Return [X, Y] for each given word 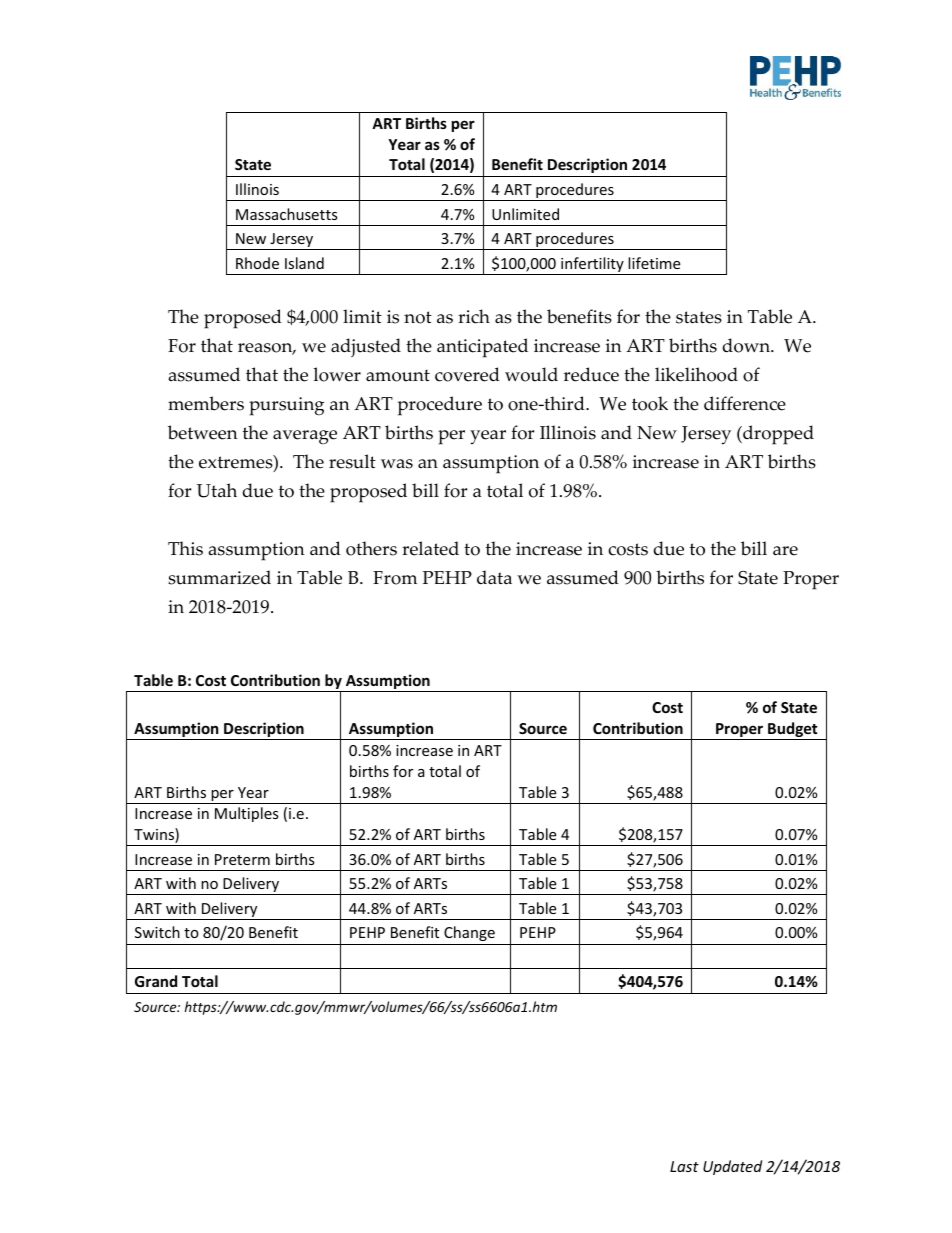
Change [469, 933]
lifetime [654, 263]
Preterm [242, 859]
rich [474, 316]
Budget [793, 731]
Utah [217, 490]
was [397, 464]
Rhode [257, 263]
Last [684, 1166]
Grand [156, 981]
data [494, 577]
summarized [219, 577]
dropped [777, 435]
